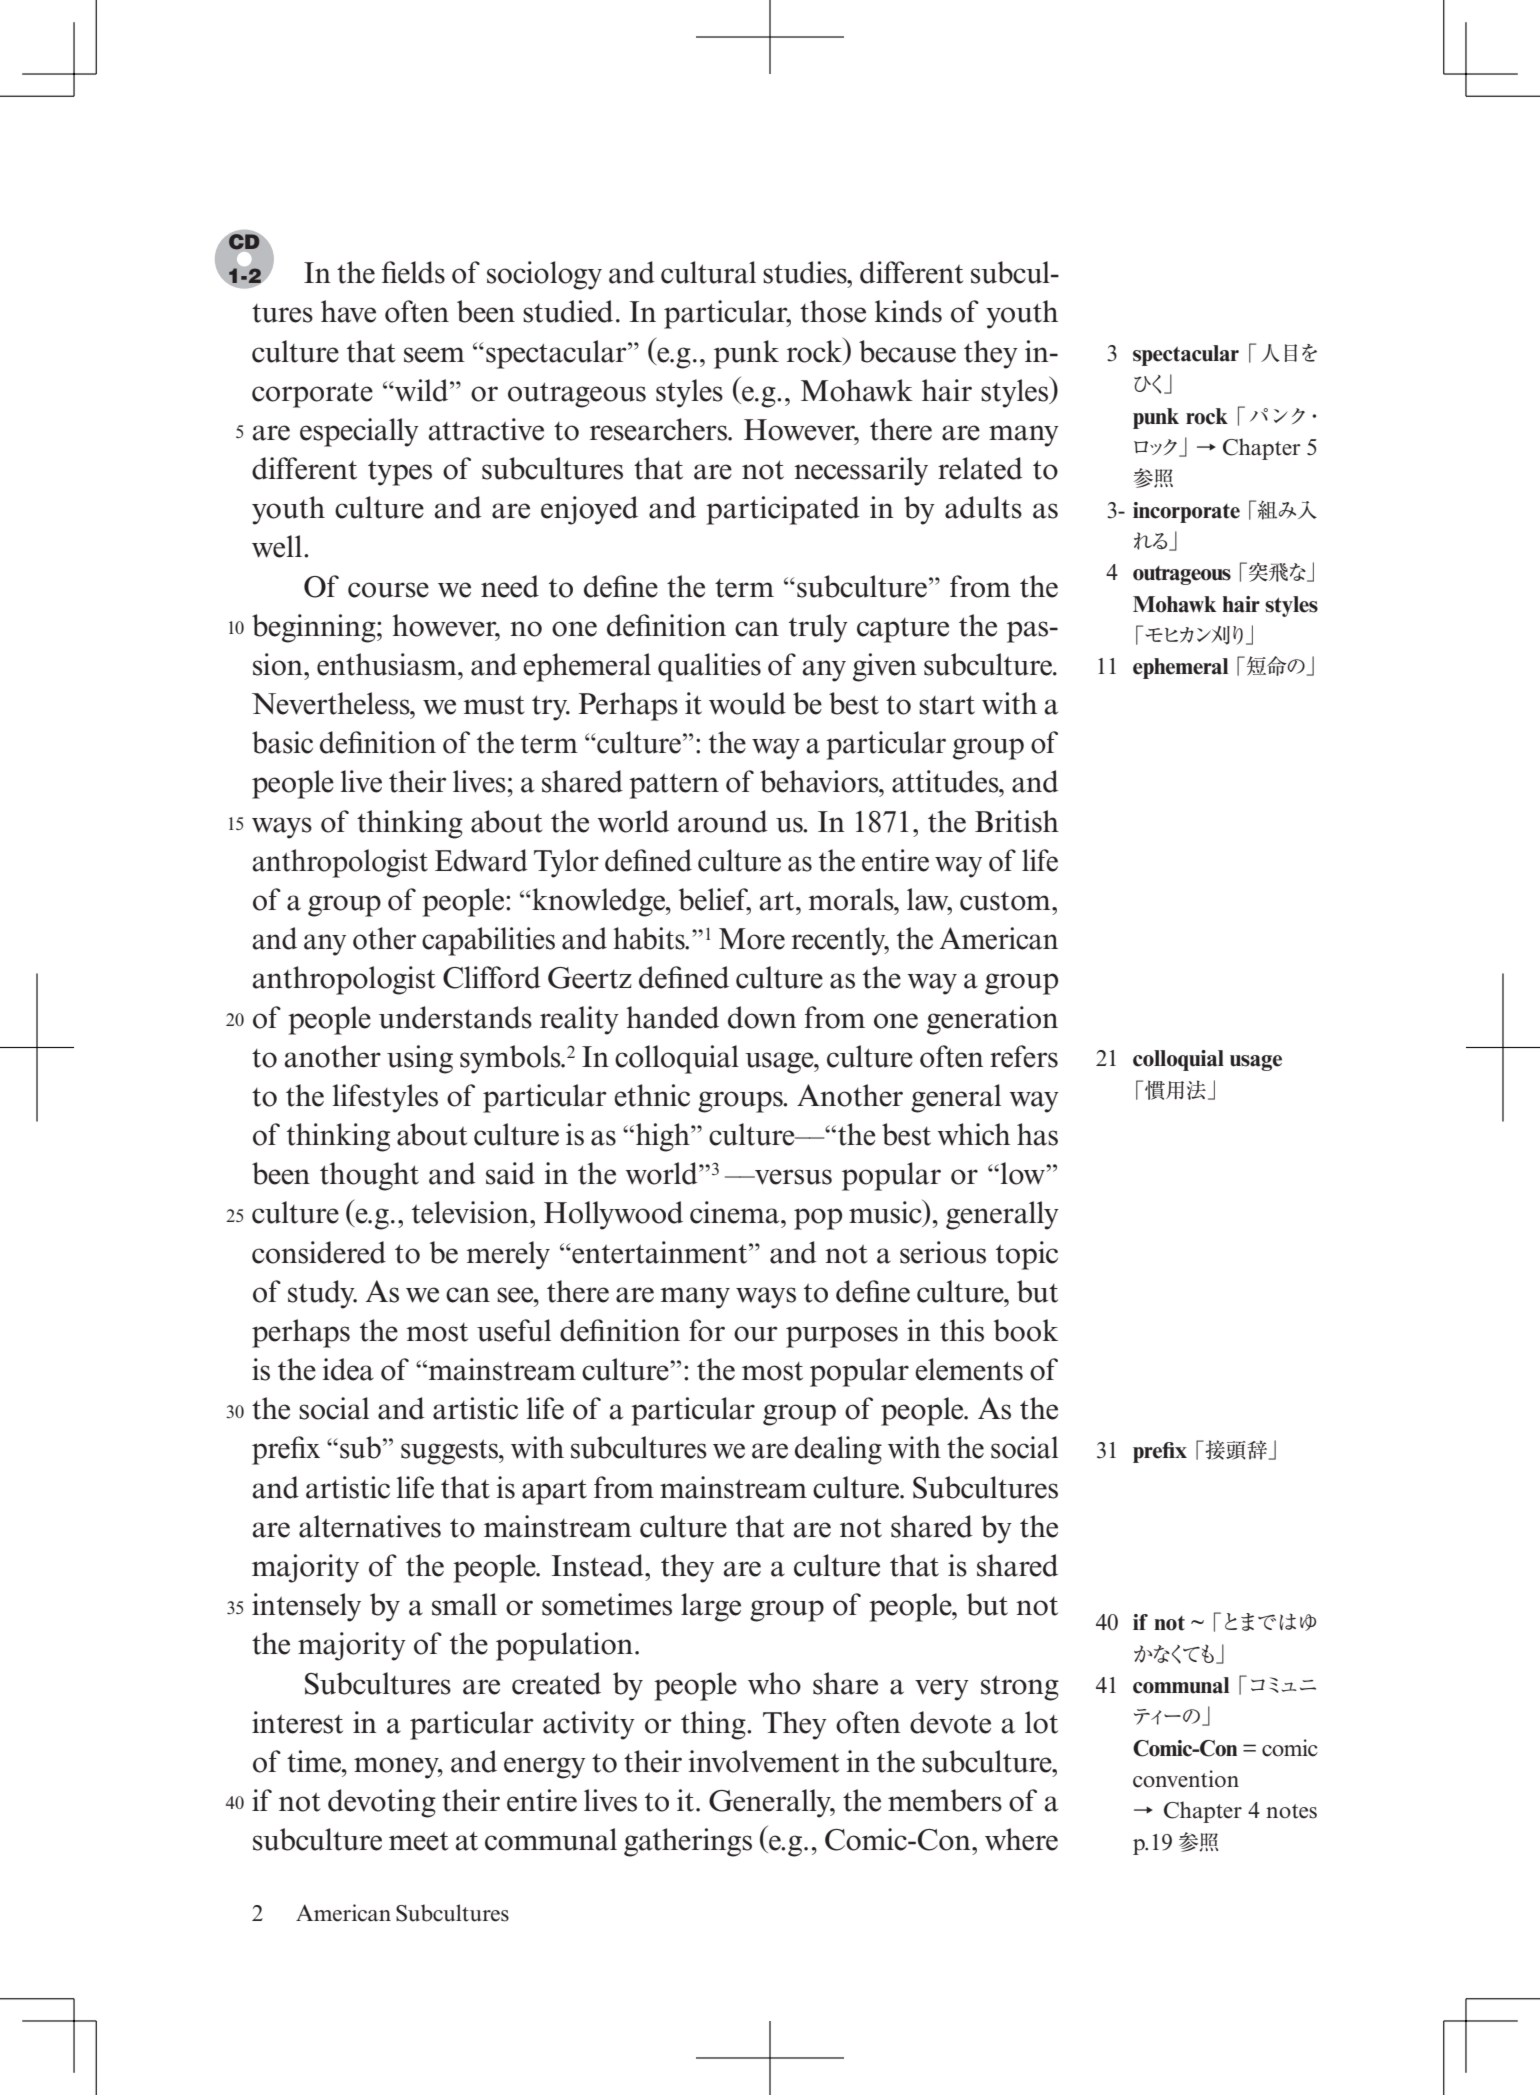 This document has height=2095, width=1540. I want to click on seem, so click(434, 355).
